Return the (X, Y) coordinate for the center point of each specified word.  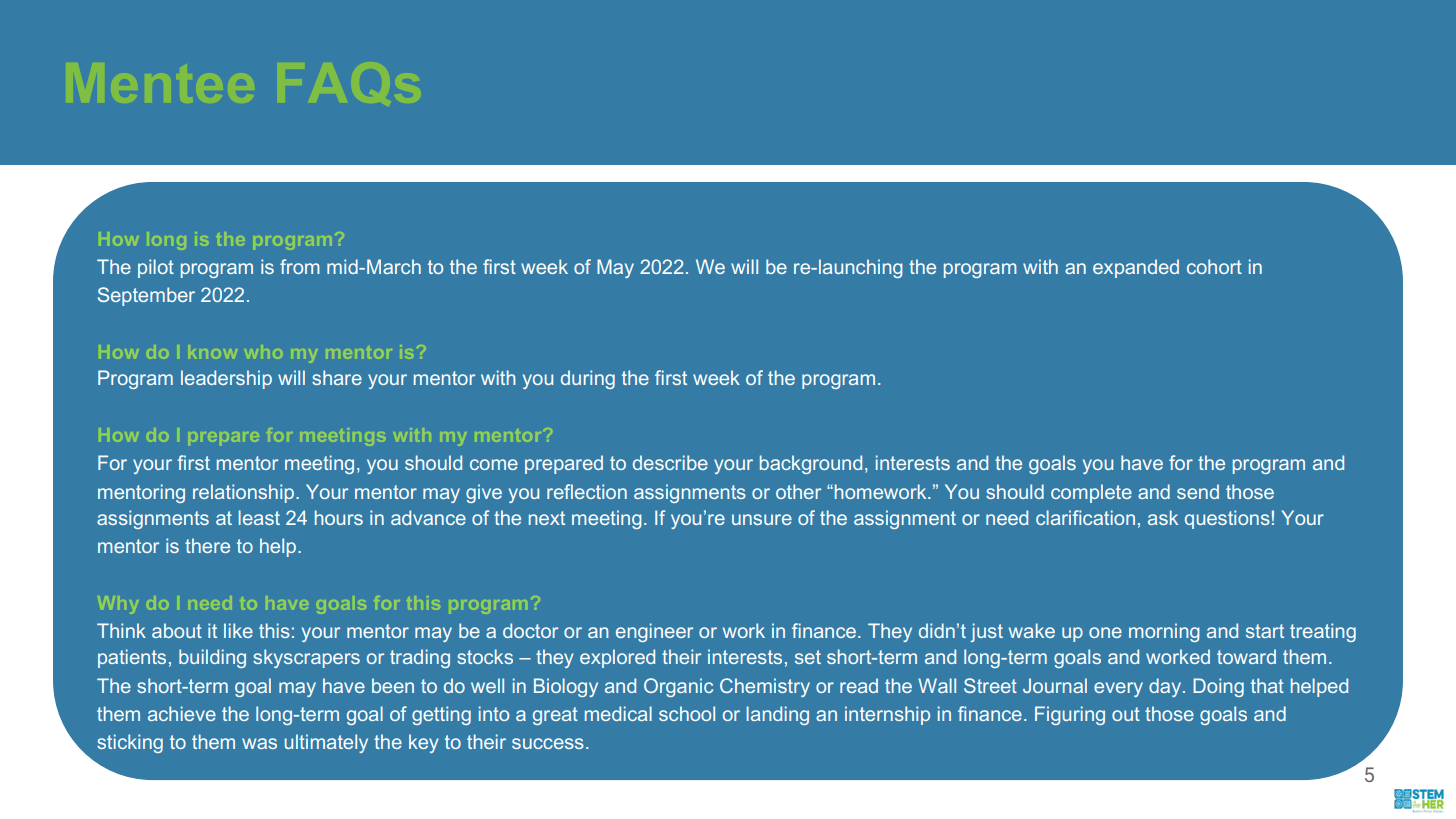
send (1198, 491)
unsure (762, 519)
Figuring (1070, 715)
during (588, 379)
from (300, 266)
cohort (1214, 266)
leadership (226, 379)
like (238, 630)
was (259, 743)
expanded (1136, 268)
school (687, 713)
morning (1164, 632)
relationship (243, 493)
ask (1163, 517)
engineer (654, 632)
